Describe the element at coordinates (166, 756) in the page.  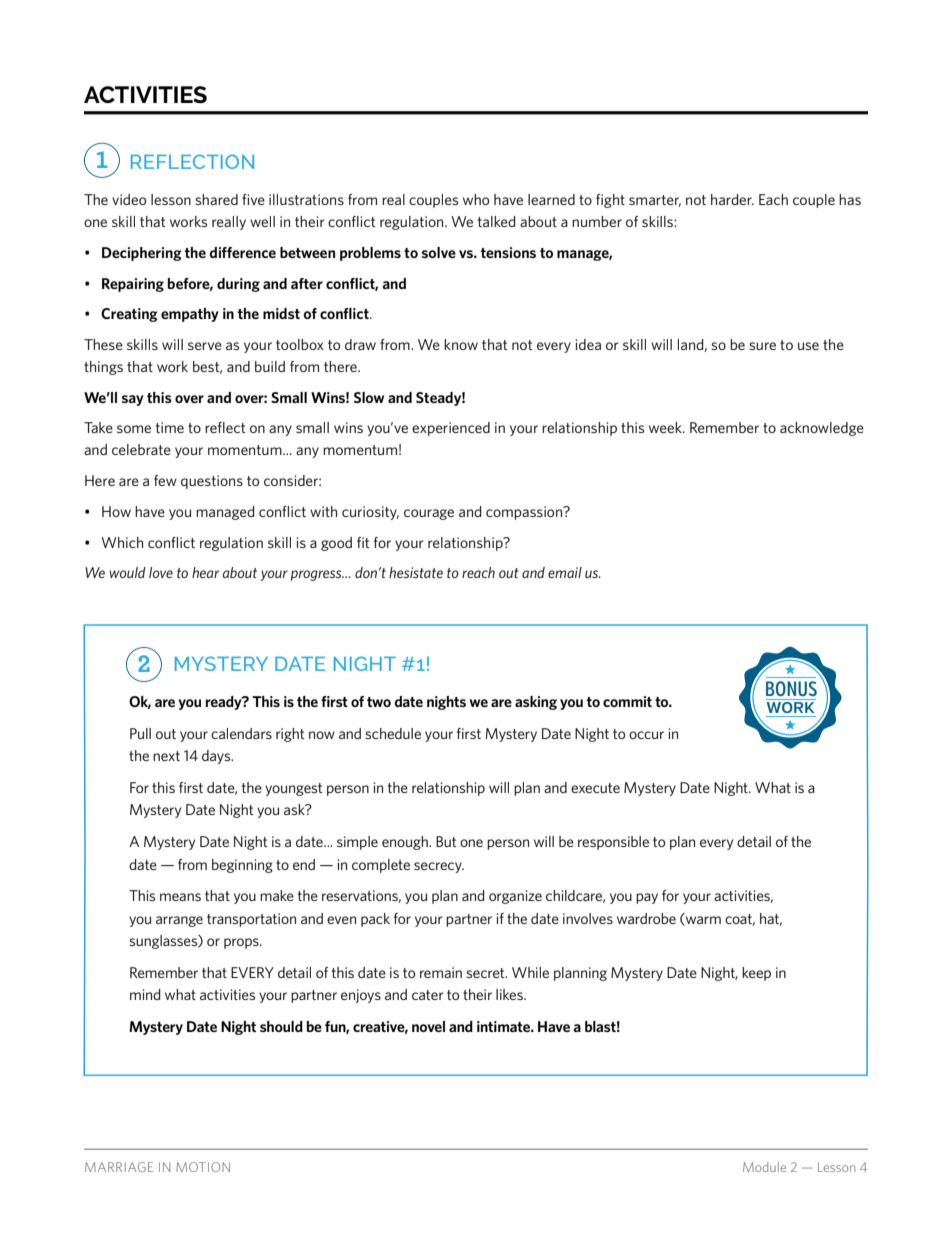
I see `next` at that location.
